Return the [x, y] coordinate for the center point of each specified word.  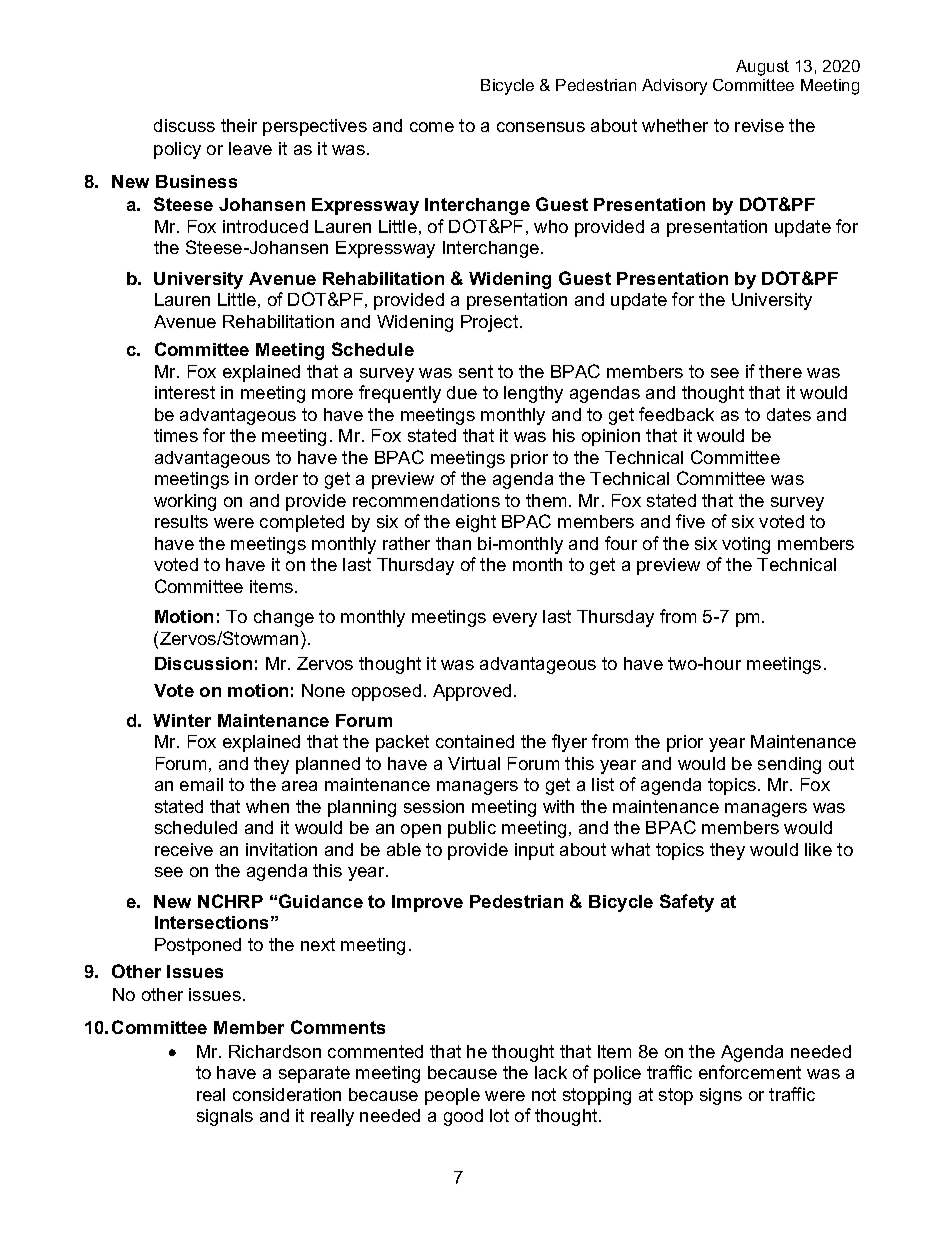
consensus [541, 127]
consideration [287, 1094]
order [276, 478]
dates [789, 414]
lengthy [533, 394]
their [239, 125]
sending [789, 765]
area [299, 786]
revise [759, 125]
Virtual [474, 763]
